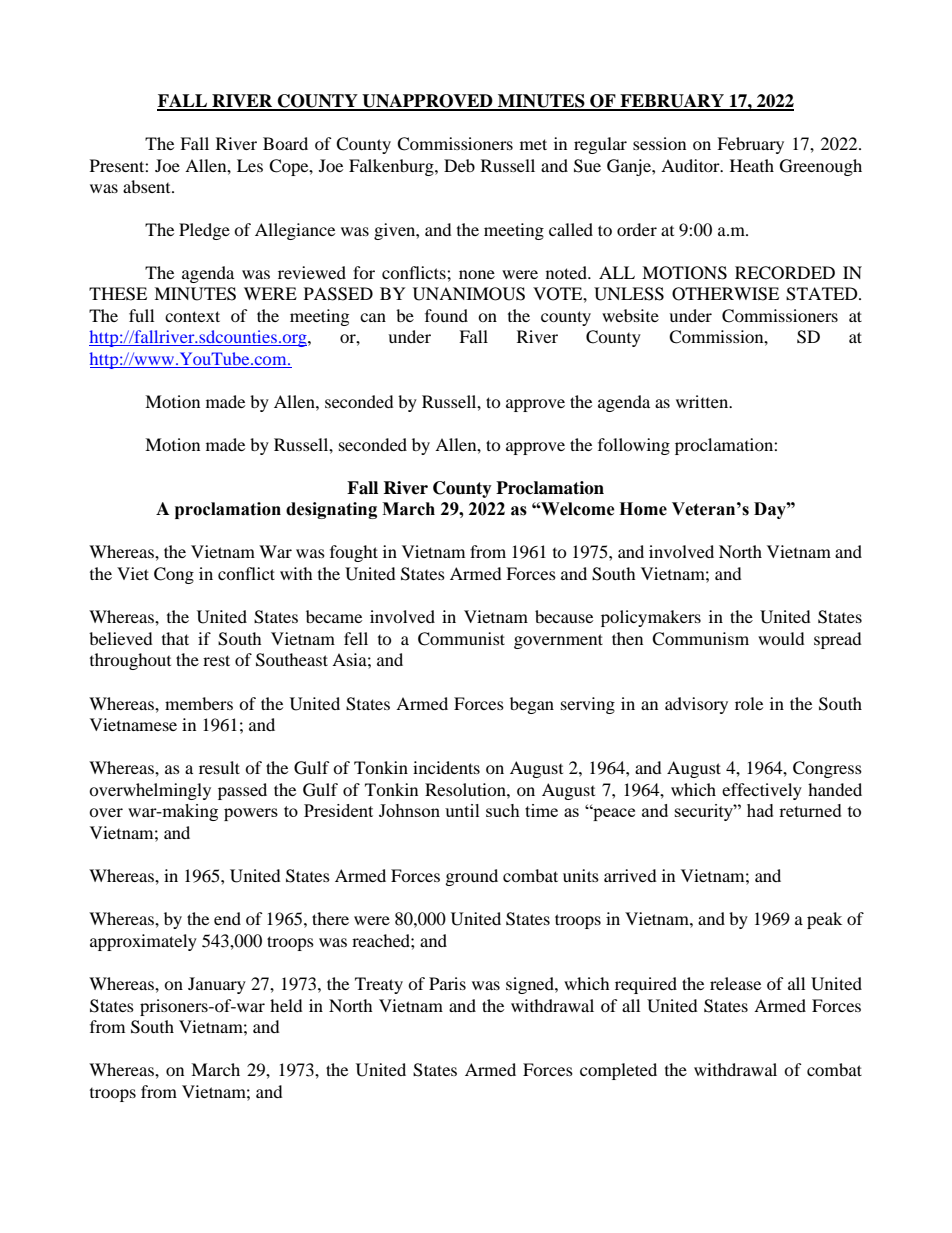  What do you see at coordinates (148, 186) in the screenshot?
I see `absent` at bounding box center [148, 186].
